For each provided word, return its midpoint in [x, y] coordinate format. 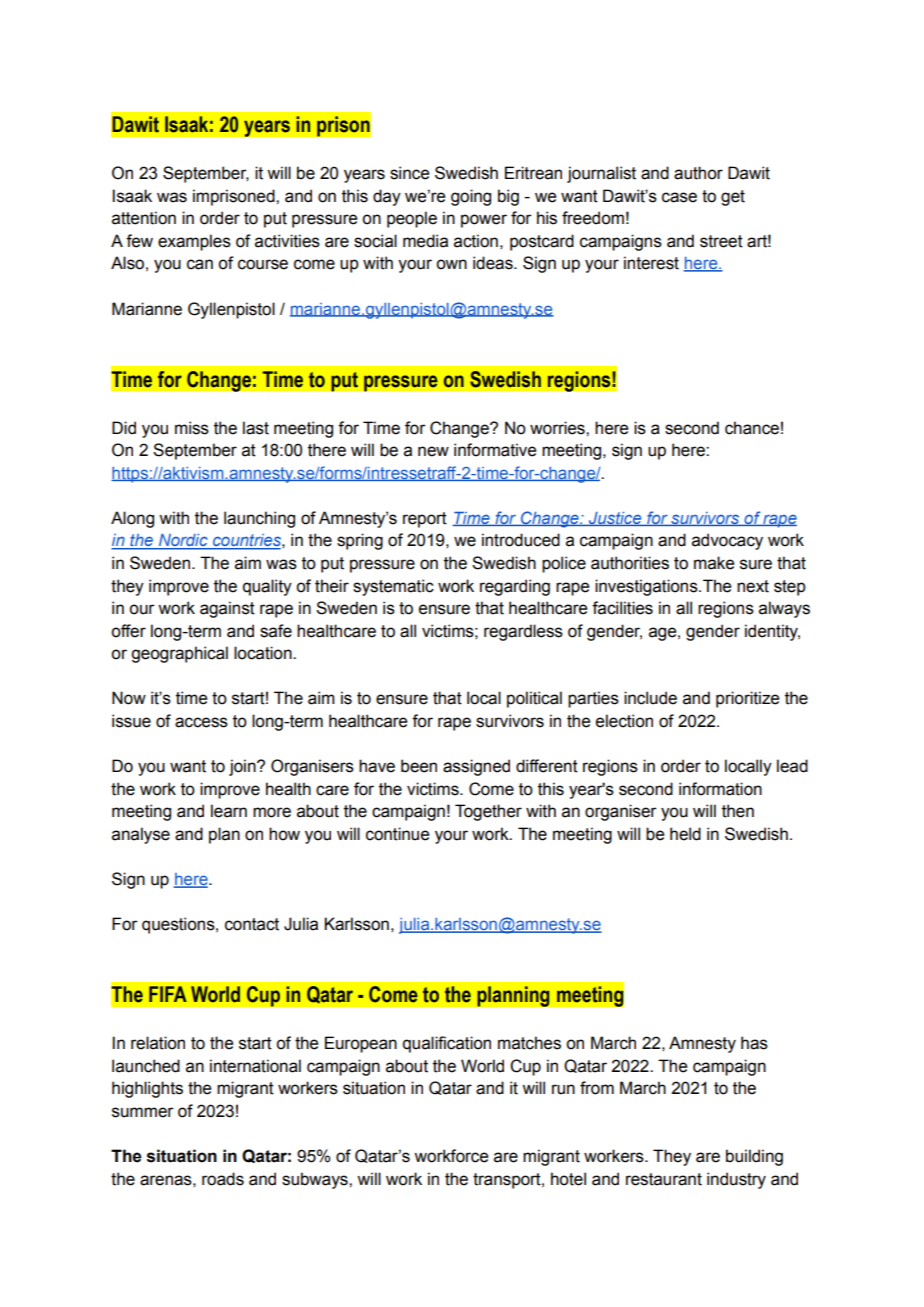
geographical [179, 654]
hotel [568, 1179]
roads [223, 1179]
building [754, 1157]
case [679, 197]
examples [194, 242]
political [534, 699]
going [471, 197]
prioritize [747, 699]
